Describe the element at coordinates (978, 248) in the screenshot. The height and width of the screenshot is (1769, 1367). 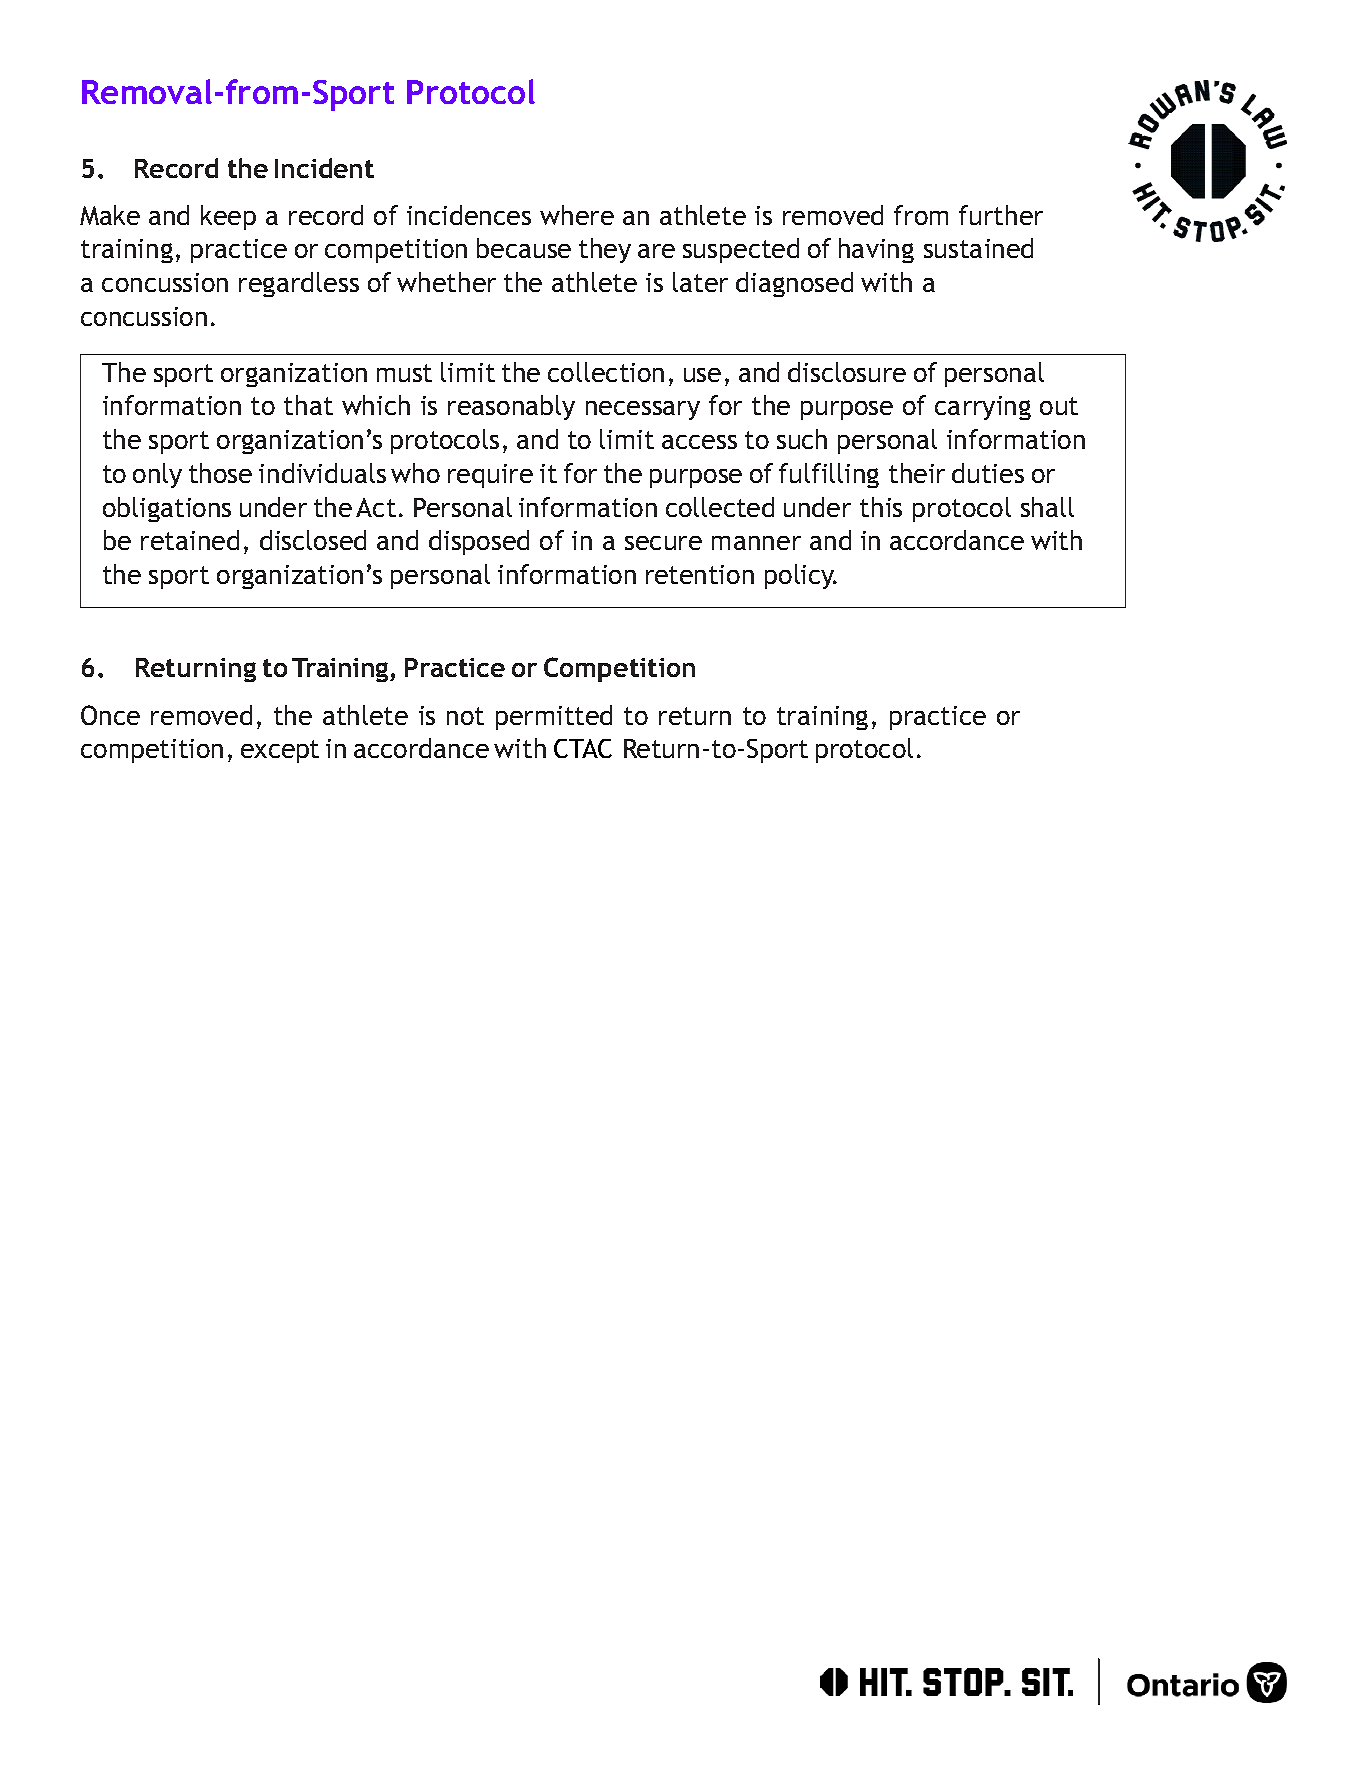
I see `sustained` at that location.
